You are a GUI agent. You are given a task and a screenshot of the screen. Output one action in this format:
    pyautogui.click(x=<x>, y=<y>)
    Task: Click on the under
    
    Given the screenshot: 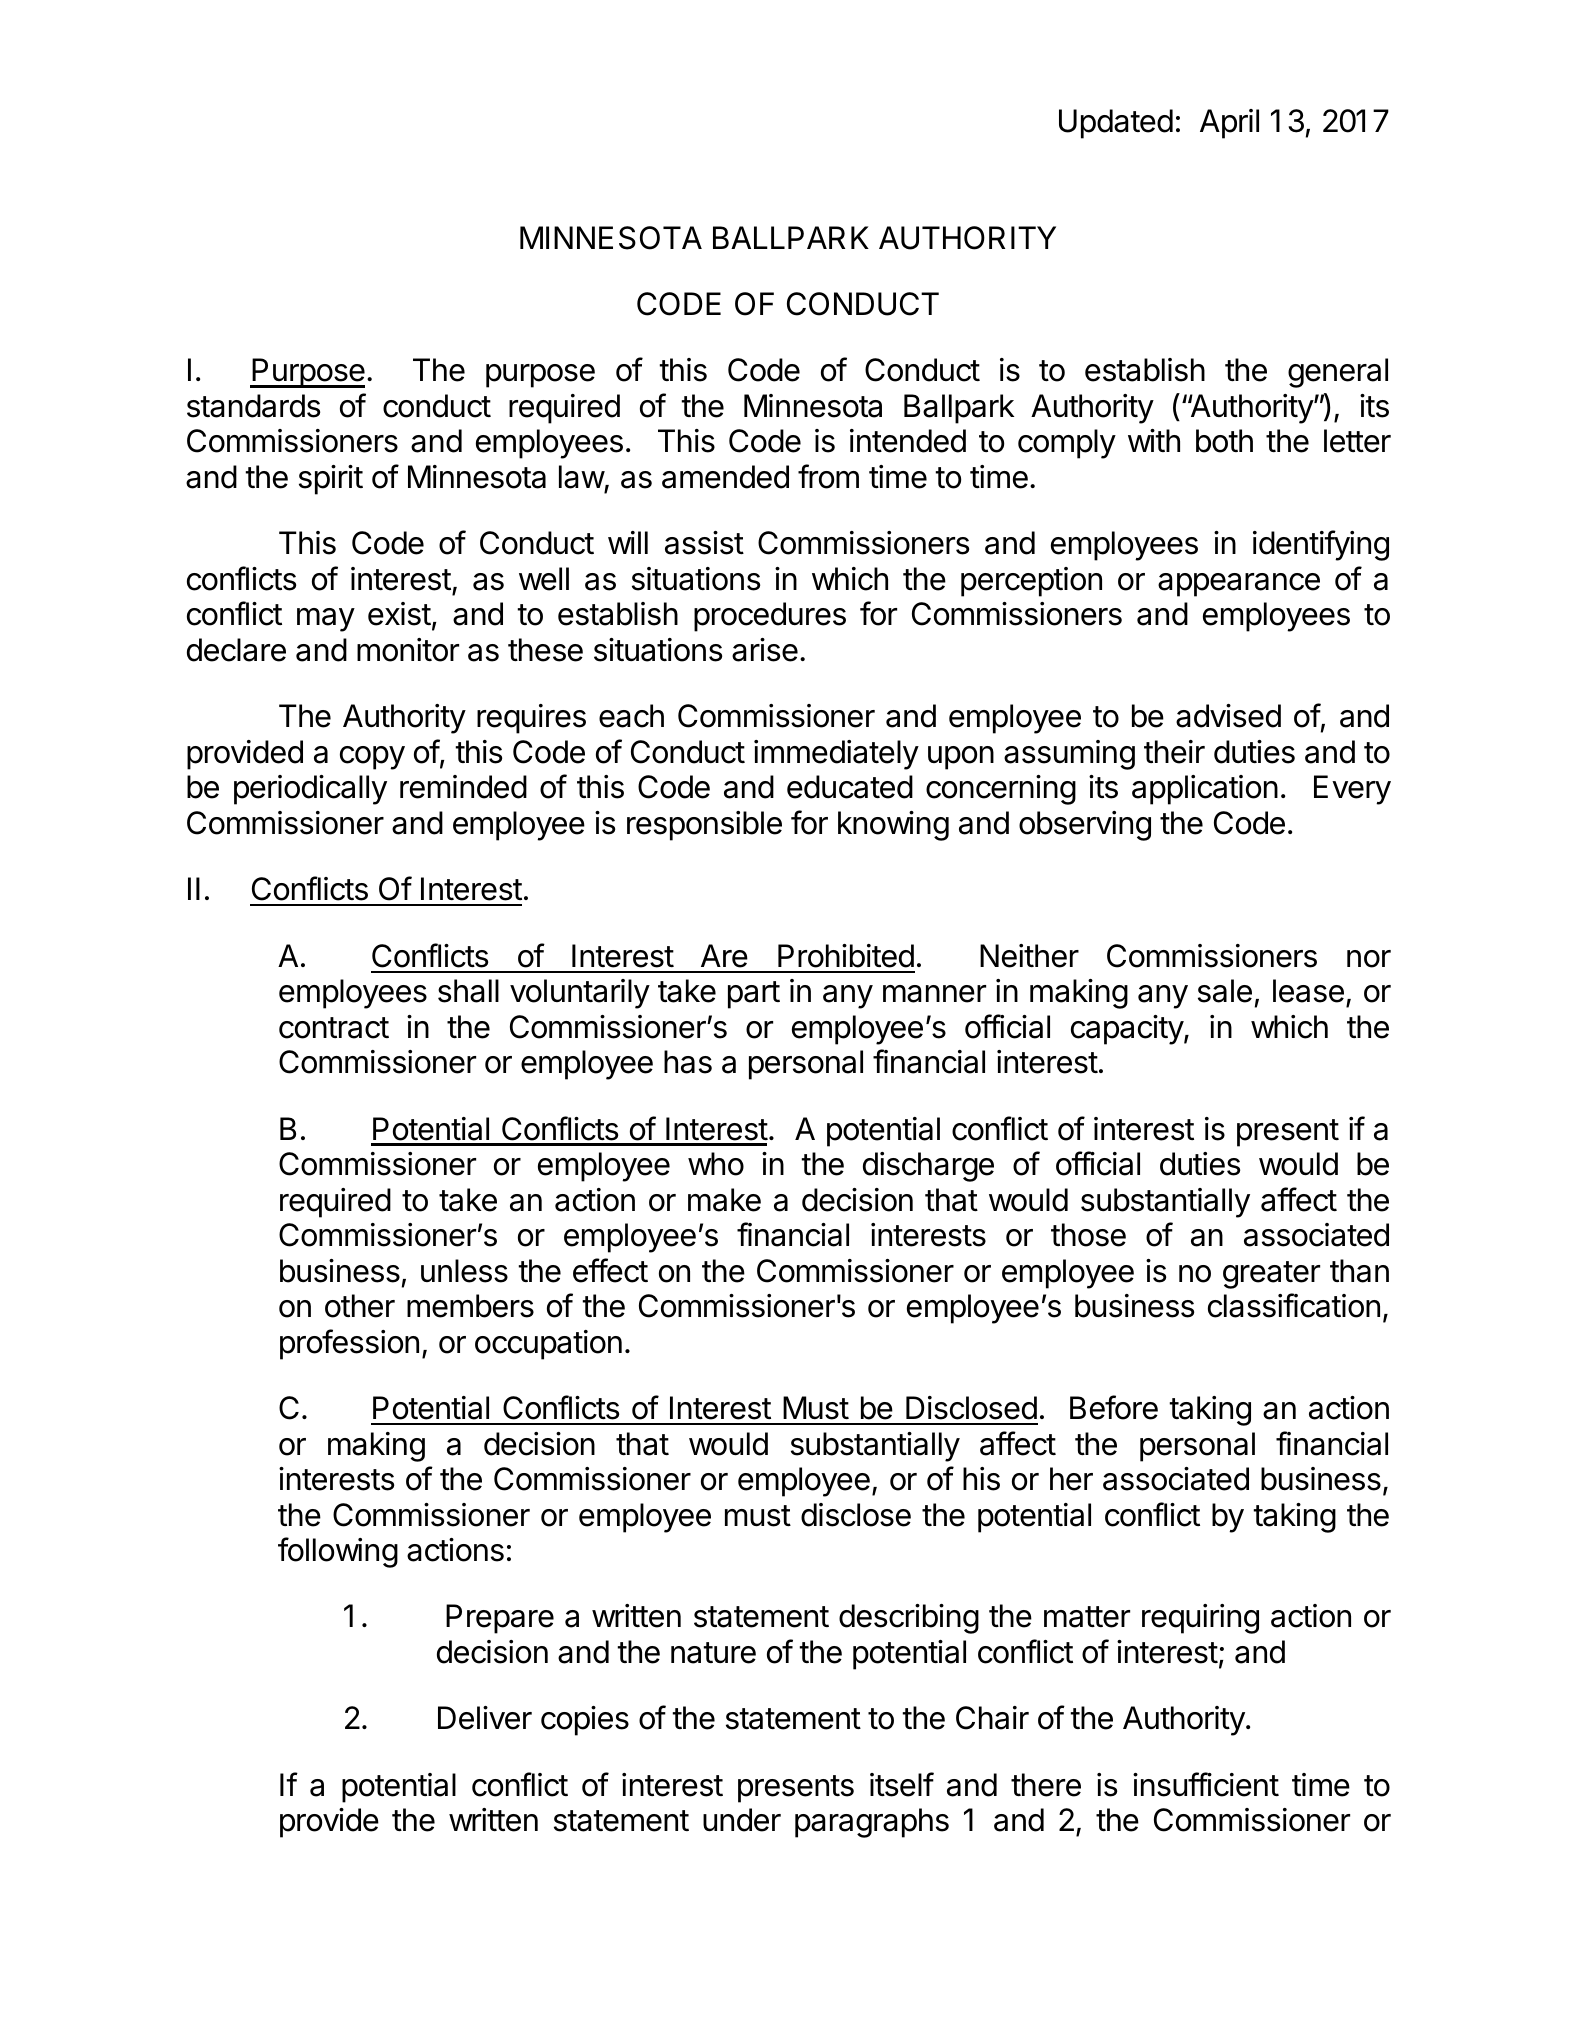 What is the action you would take?
    pyautogui.click(x=742, y=1820)
